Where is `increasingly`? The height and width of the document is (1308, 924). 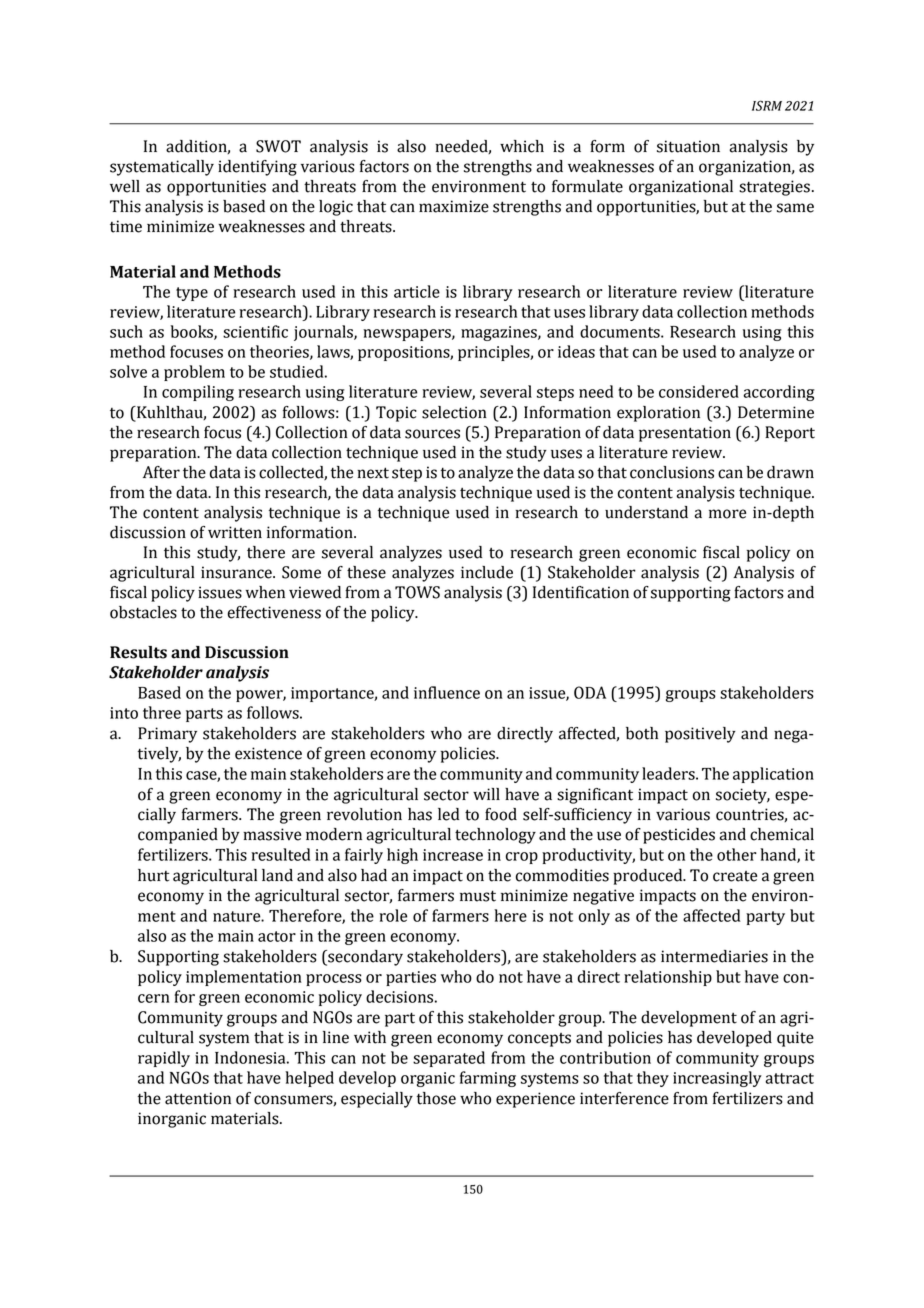
increasingly is located at coordinates (717, 1079).
